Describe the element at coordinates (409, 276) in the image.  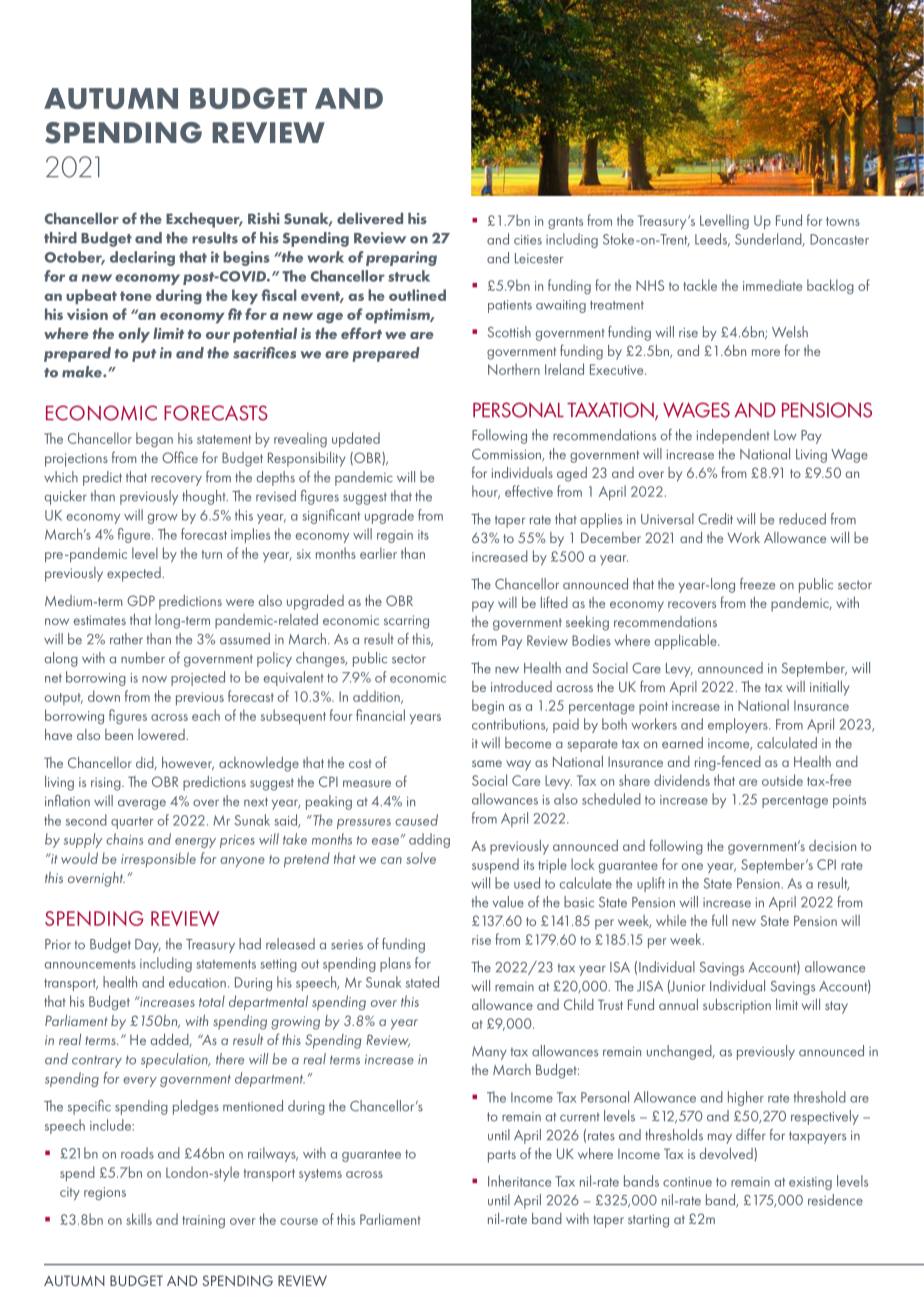
I see `struck` at that location.
